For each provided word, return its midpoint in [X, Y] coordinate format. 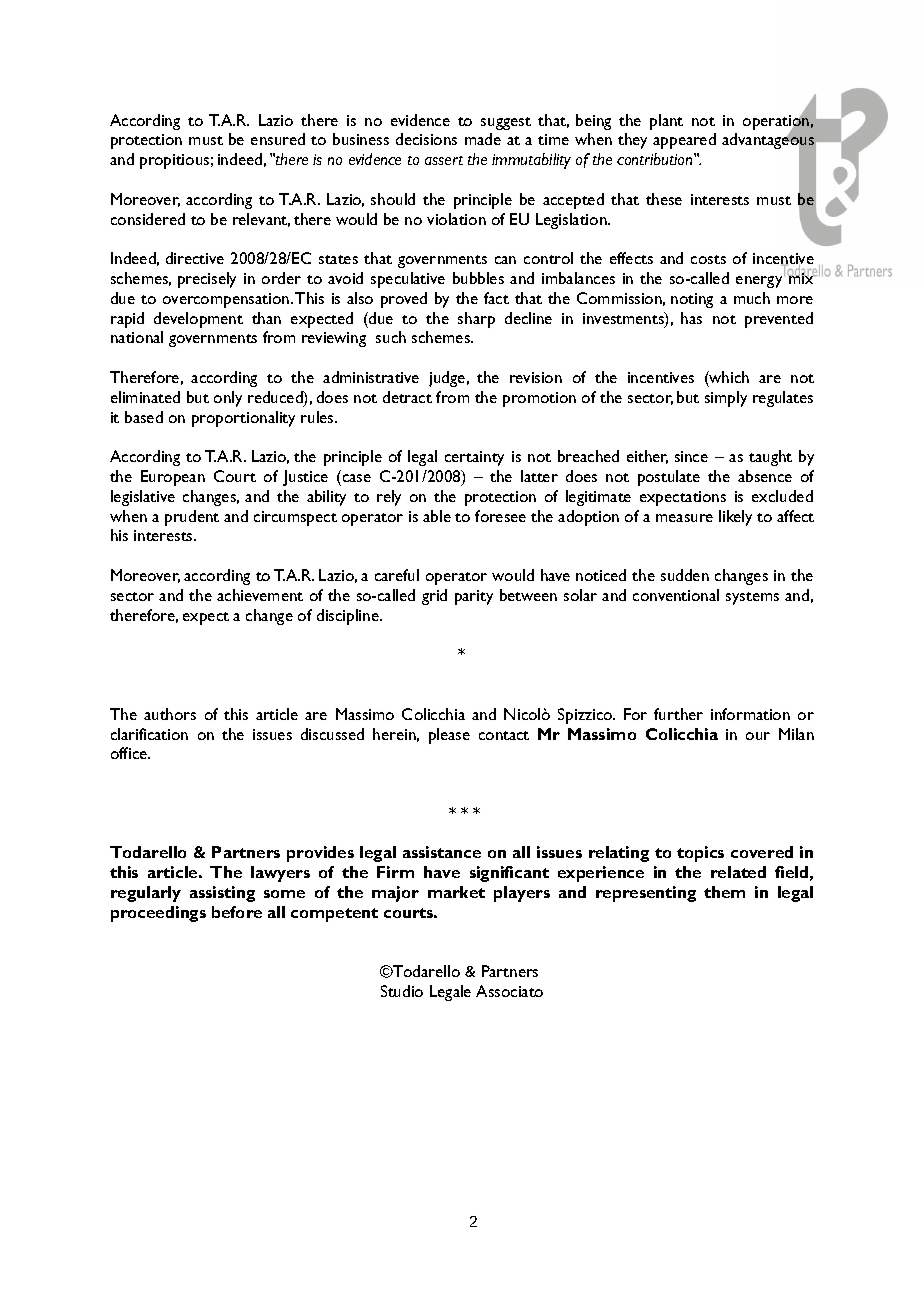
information [750, 714]
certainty [474, 458]
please [449, 736]
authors [170, 714]
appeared [684, 141]
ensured [278, 139]
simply [726, 399]
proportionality [243, 419]
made [483, 139]
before [237, 912]
